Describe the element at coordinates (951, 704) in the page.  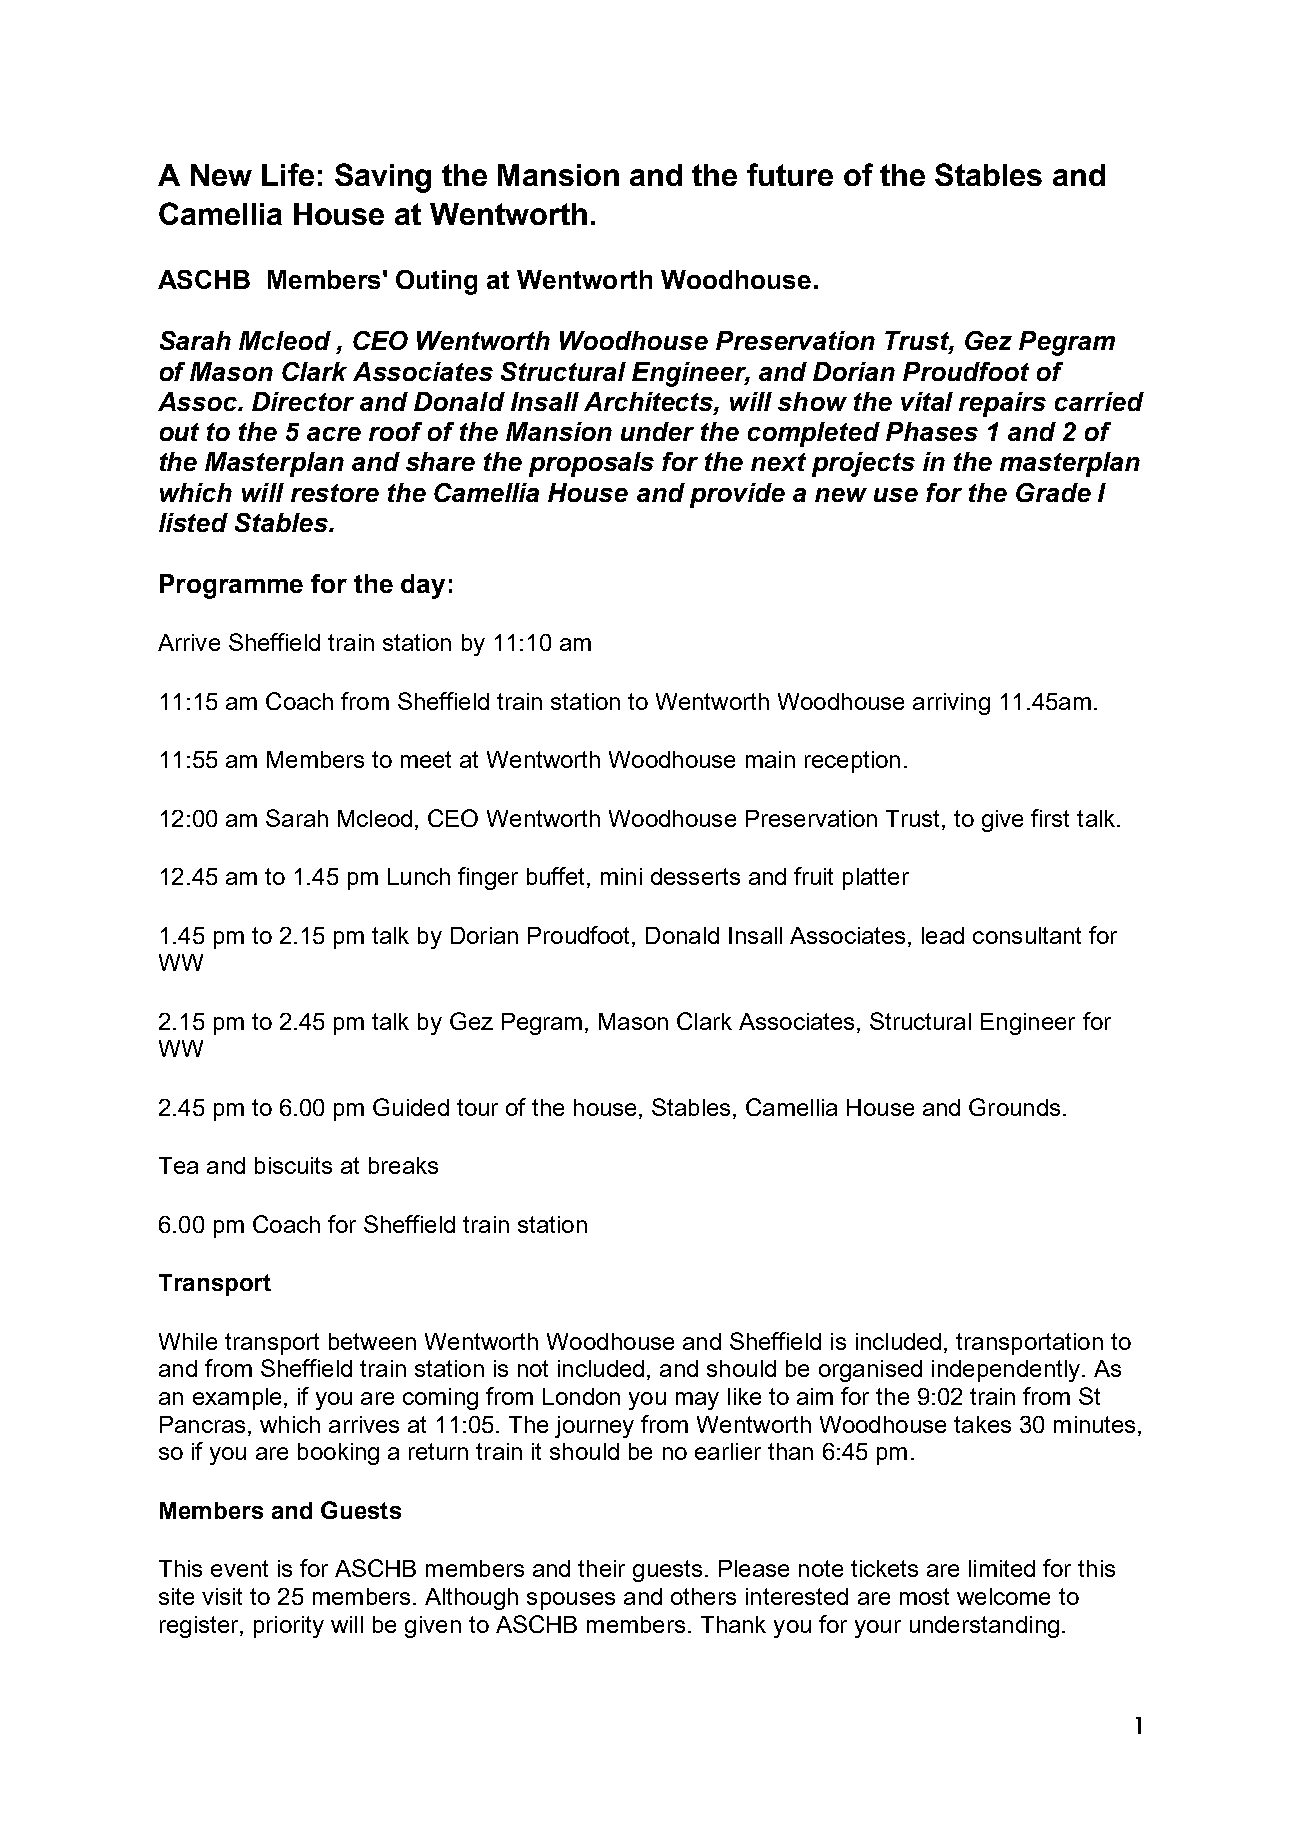
I see `arriving` at that location.
